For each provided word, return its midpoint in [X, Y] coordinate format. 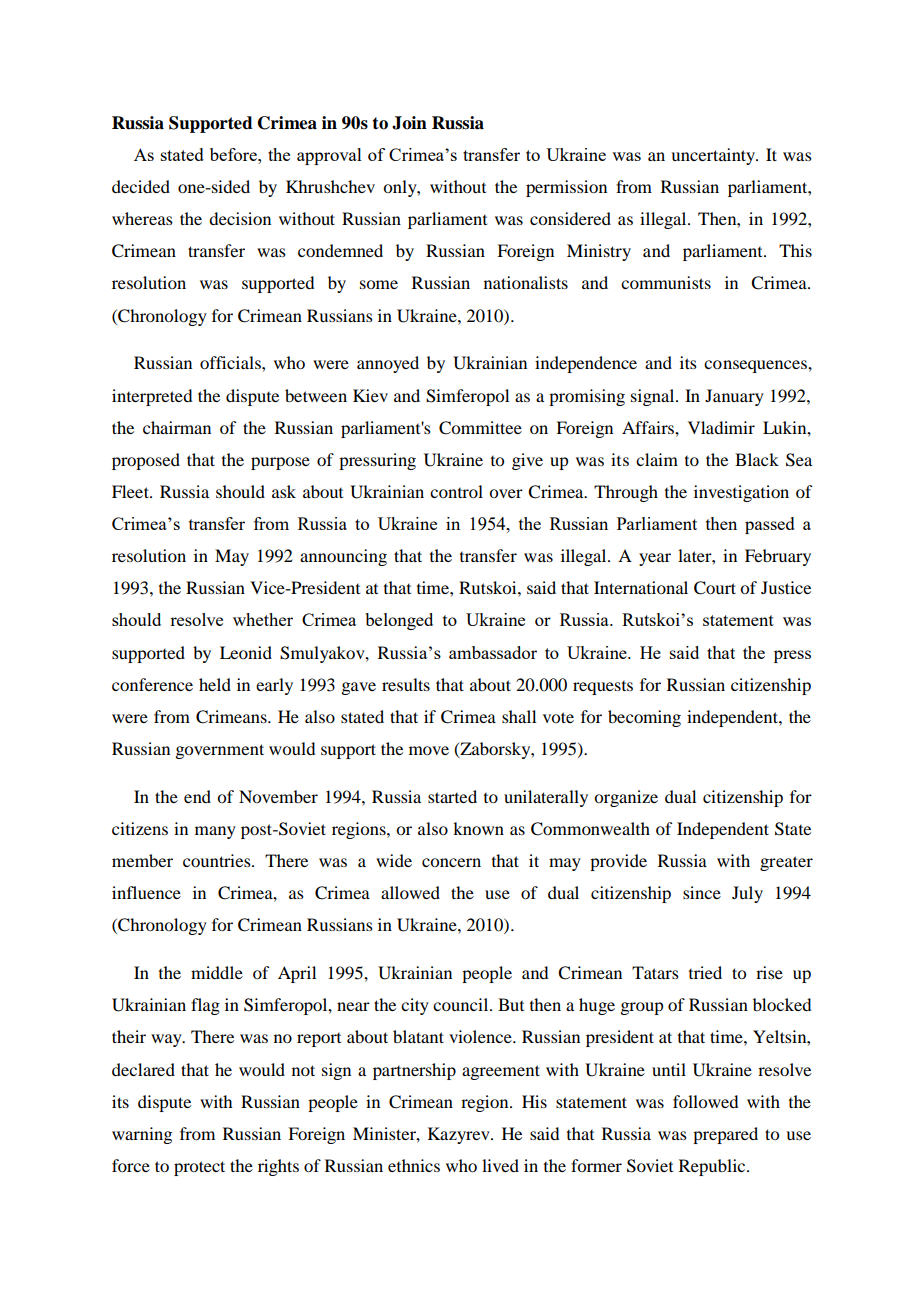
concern [451, 862]
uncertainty [714, 156]
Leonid [246, 652]
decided [141, 186]
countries [218, 860]
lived [500, 1165]
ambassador [493, 652]
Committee [480, 428]
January [734, 397]
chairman [177, 427]
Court [715, 588]
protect [199, 1168]
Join [409, 123]
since [702, 892]
